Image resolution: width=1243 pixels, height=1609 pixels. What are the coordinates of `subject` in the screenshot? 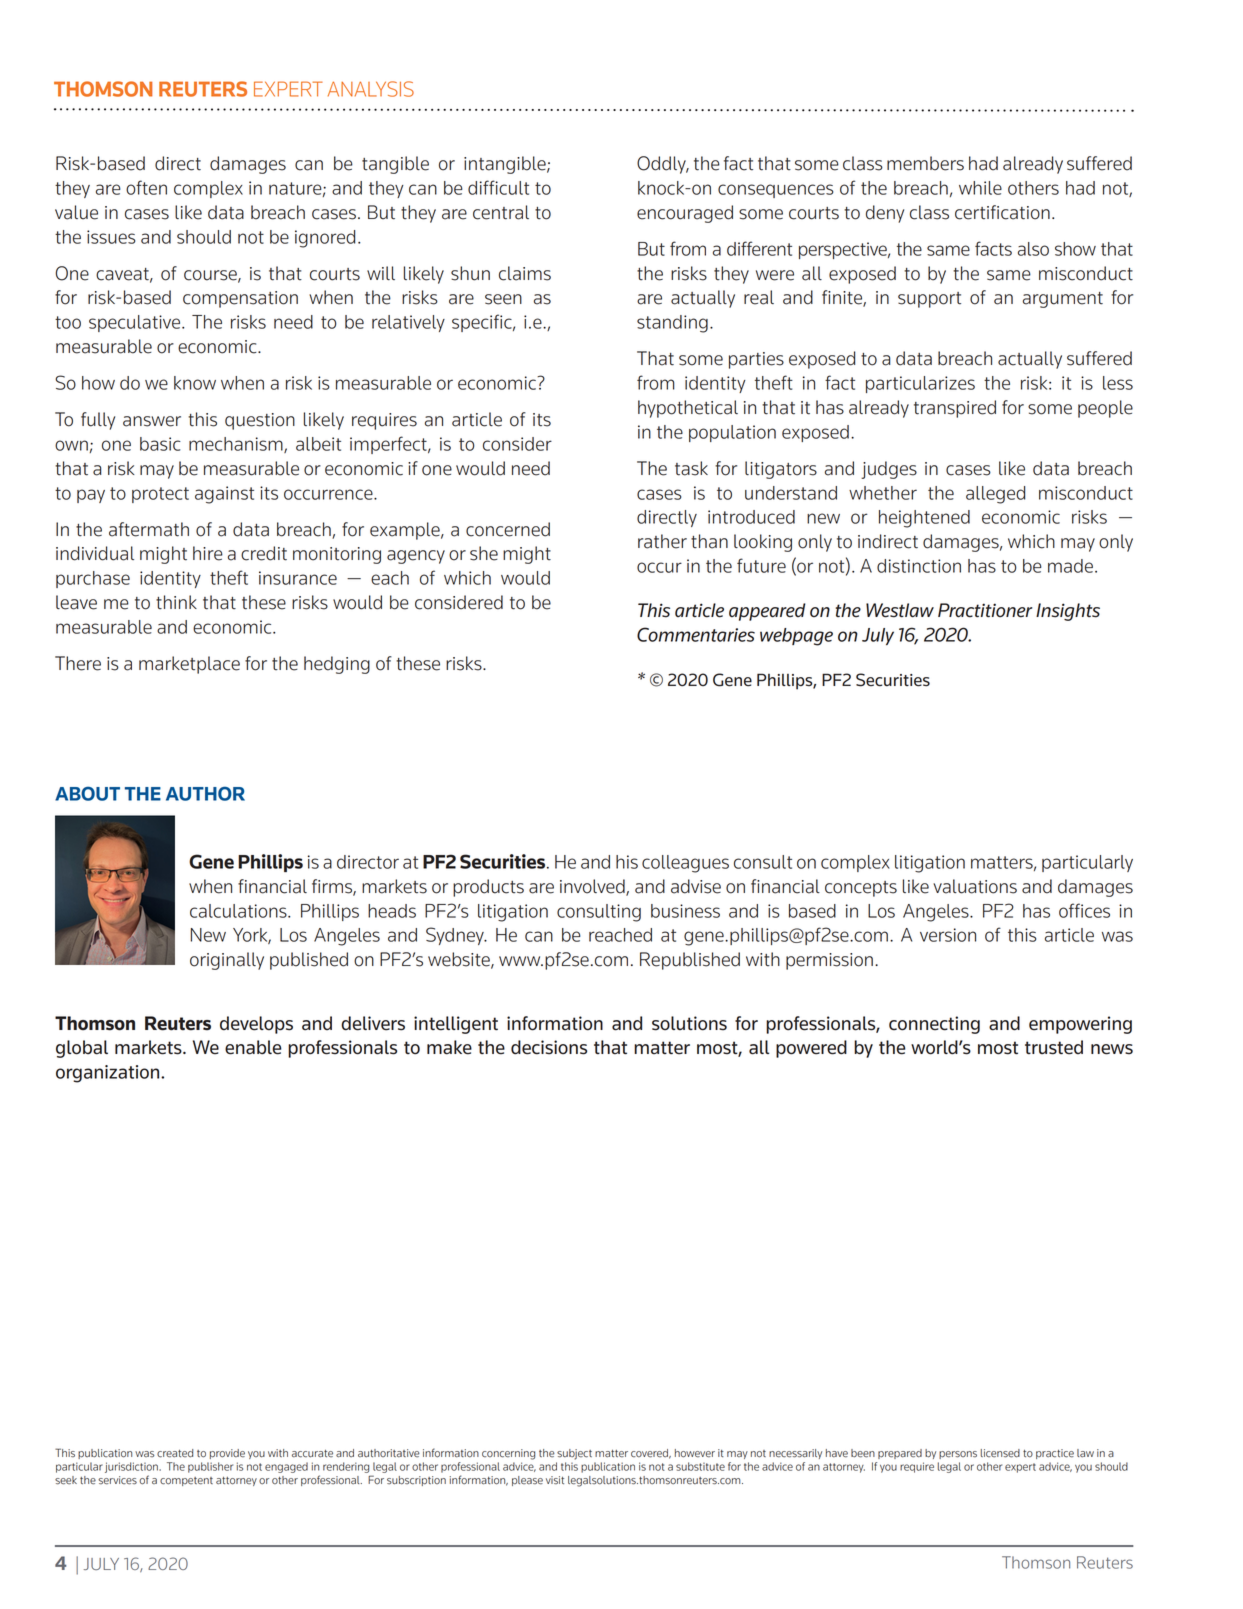 It's located at (574, 1454).
